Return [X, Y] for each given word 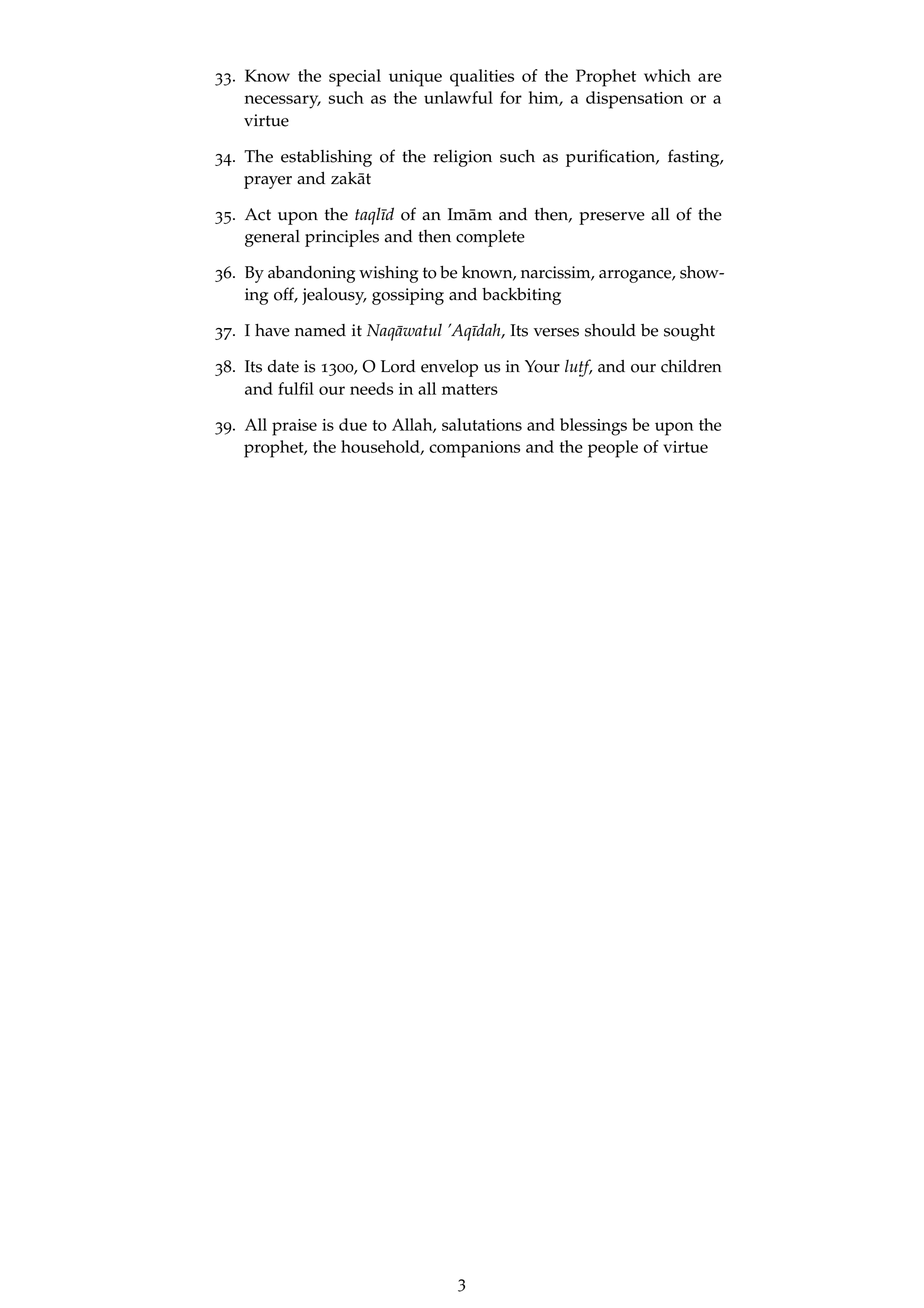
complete [490, 238]
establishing [326, 158]
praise [294, 427]
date [283, 366]
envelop [449, 368]
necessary [282, 102]
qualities [482, 78]
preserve [612, 218]
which [667, 75]
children [691, 366]
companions [474, 449]
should [610, 330]
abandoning [311, 274]
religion [462, 158]
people [613, 449]
